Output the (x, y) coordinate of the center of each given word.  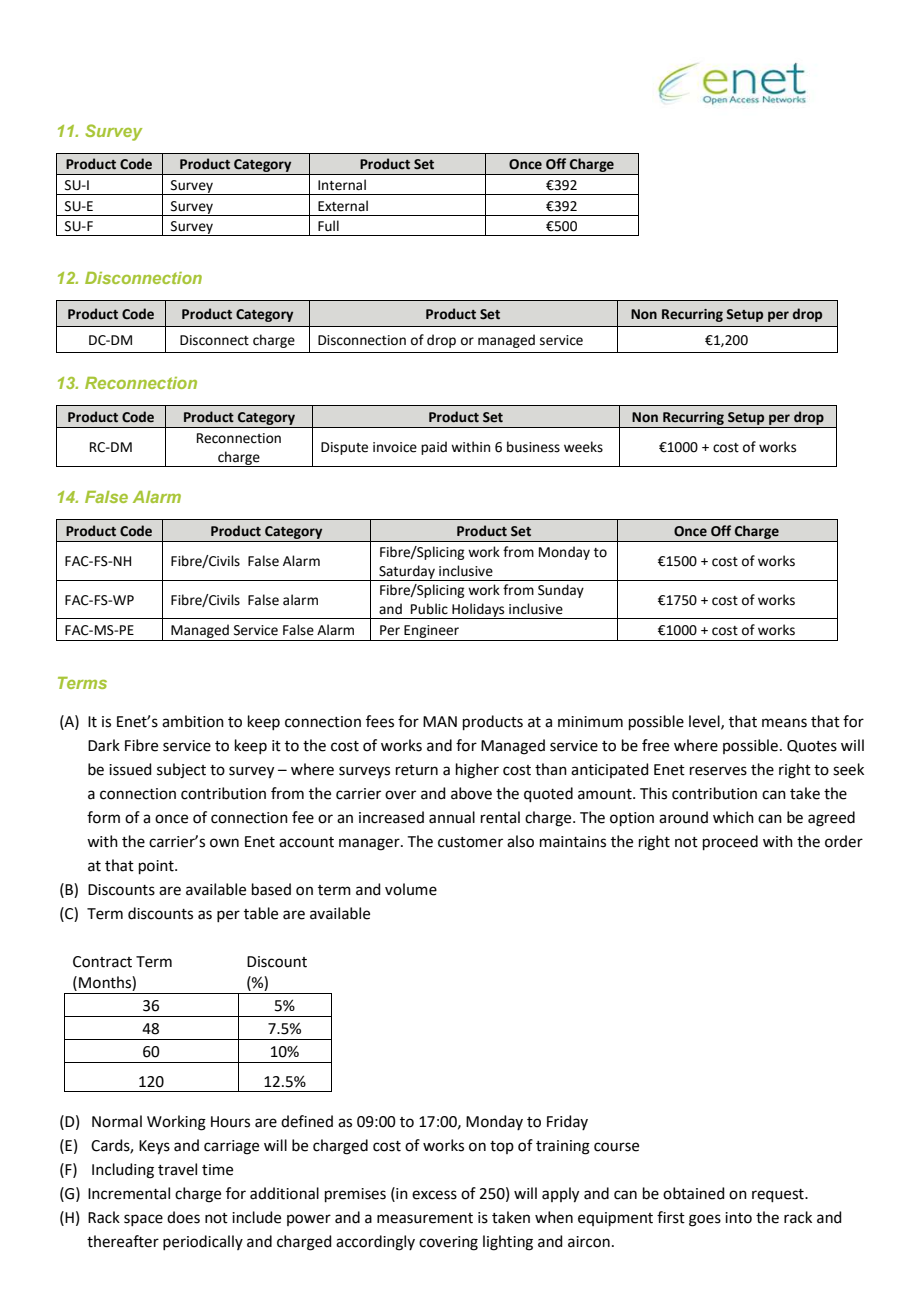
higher (477, 771)
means (784, 723)
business (533, 447)
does (183, 1217)
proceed (730, 842)
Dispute (344, 448)
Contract (102, 962)
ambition (193, 721)
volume (411, 889)
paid (434, 448)
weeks (583, 447)
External (343, 206)
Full (328, 226)
